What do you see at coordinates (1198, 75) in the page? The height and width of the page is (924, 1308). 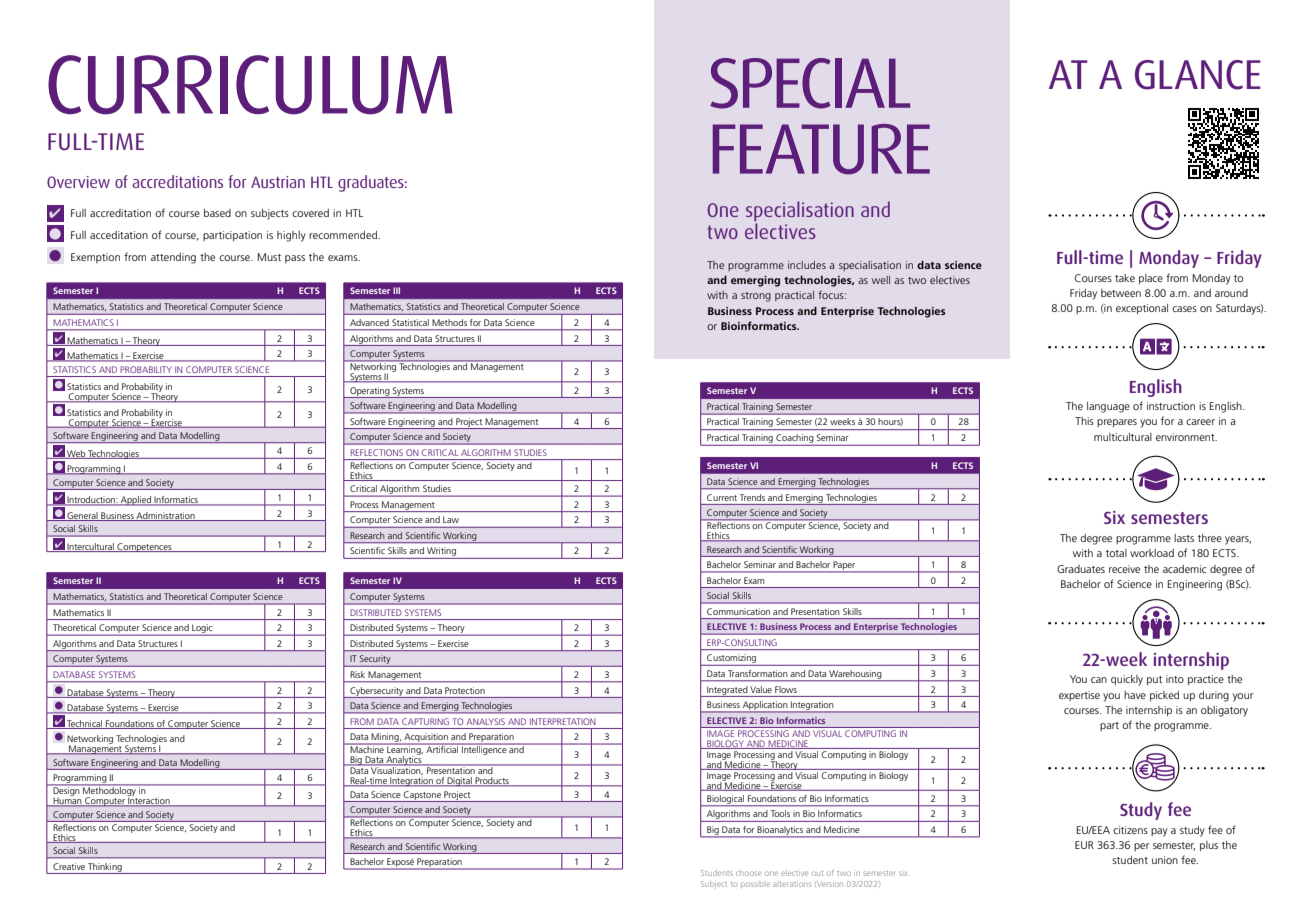 I see `glance` at bounding box center [1198, 75].
